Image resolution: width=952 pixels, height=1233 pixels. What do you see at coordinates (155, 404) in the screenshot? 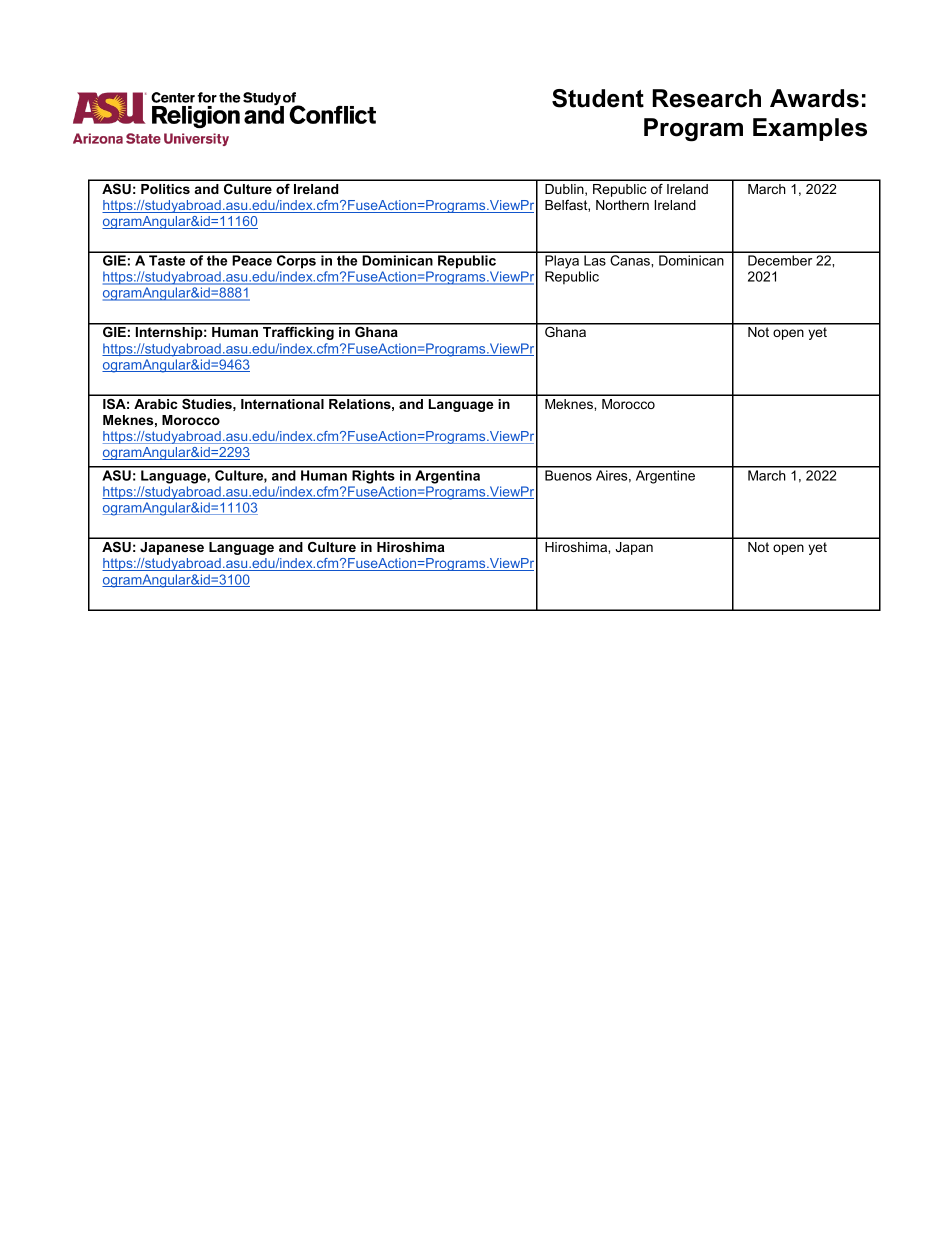
I see `Arabic` at bounding box center [155, 404].
